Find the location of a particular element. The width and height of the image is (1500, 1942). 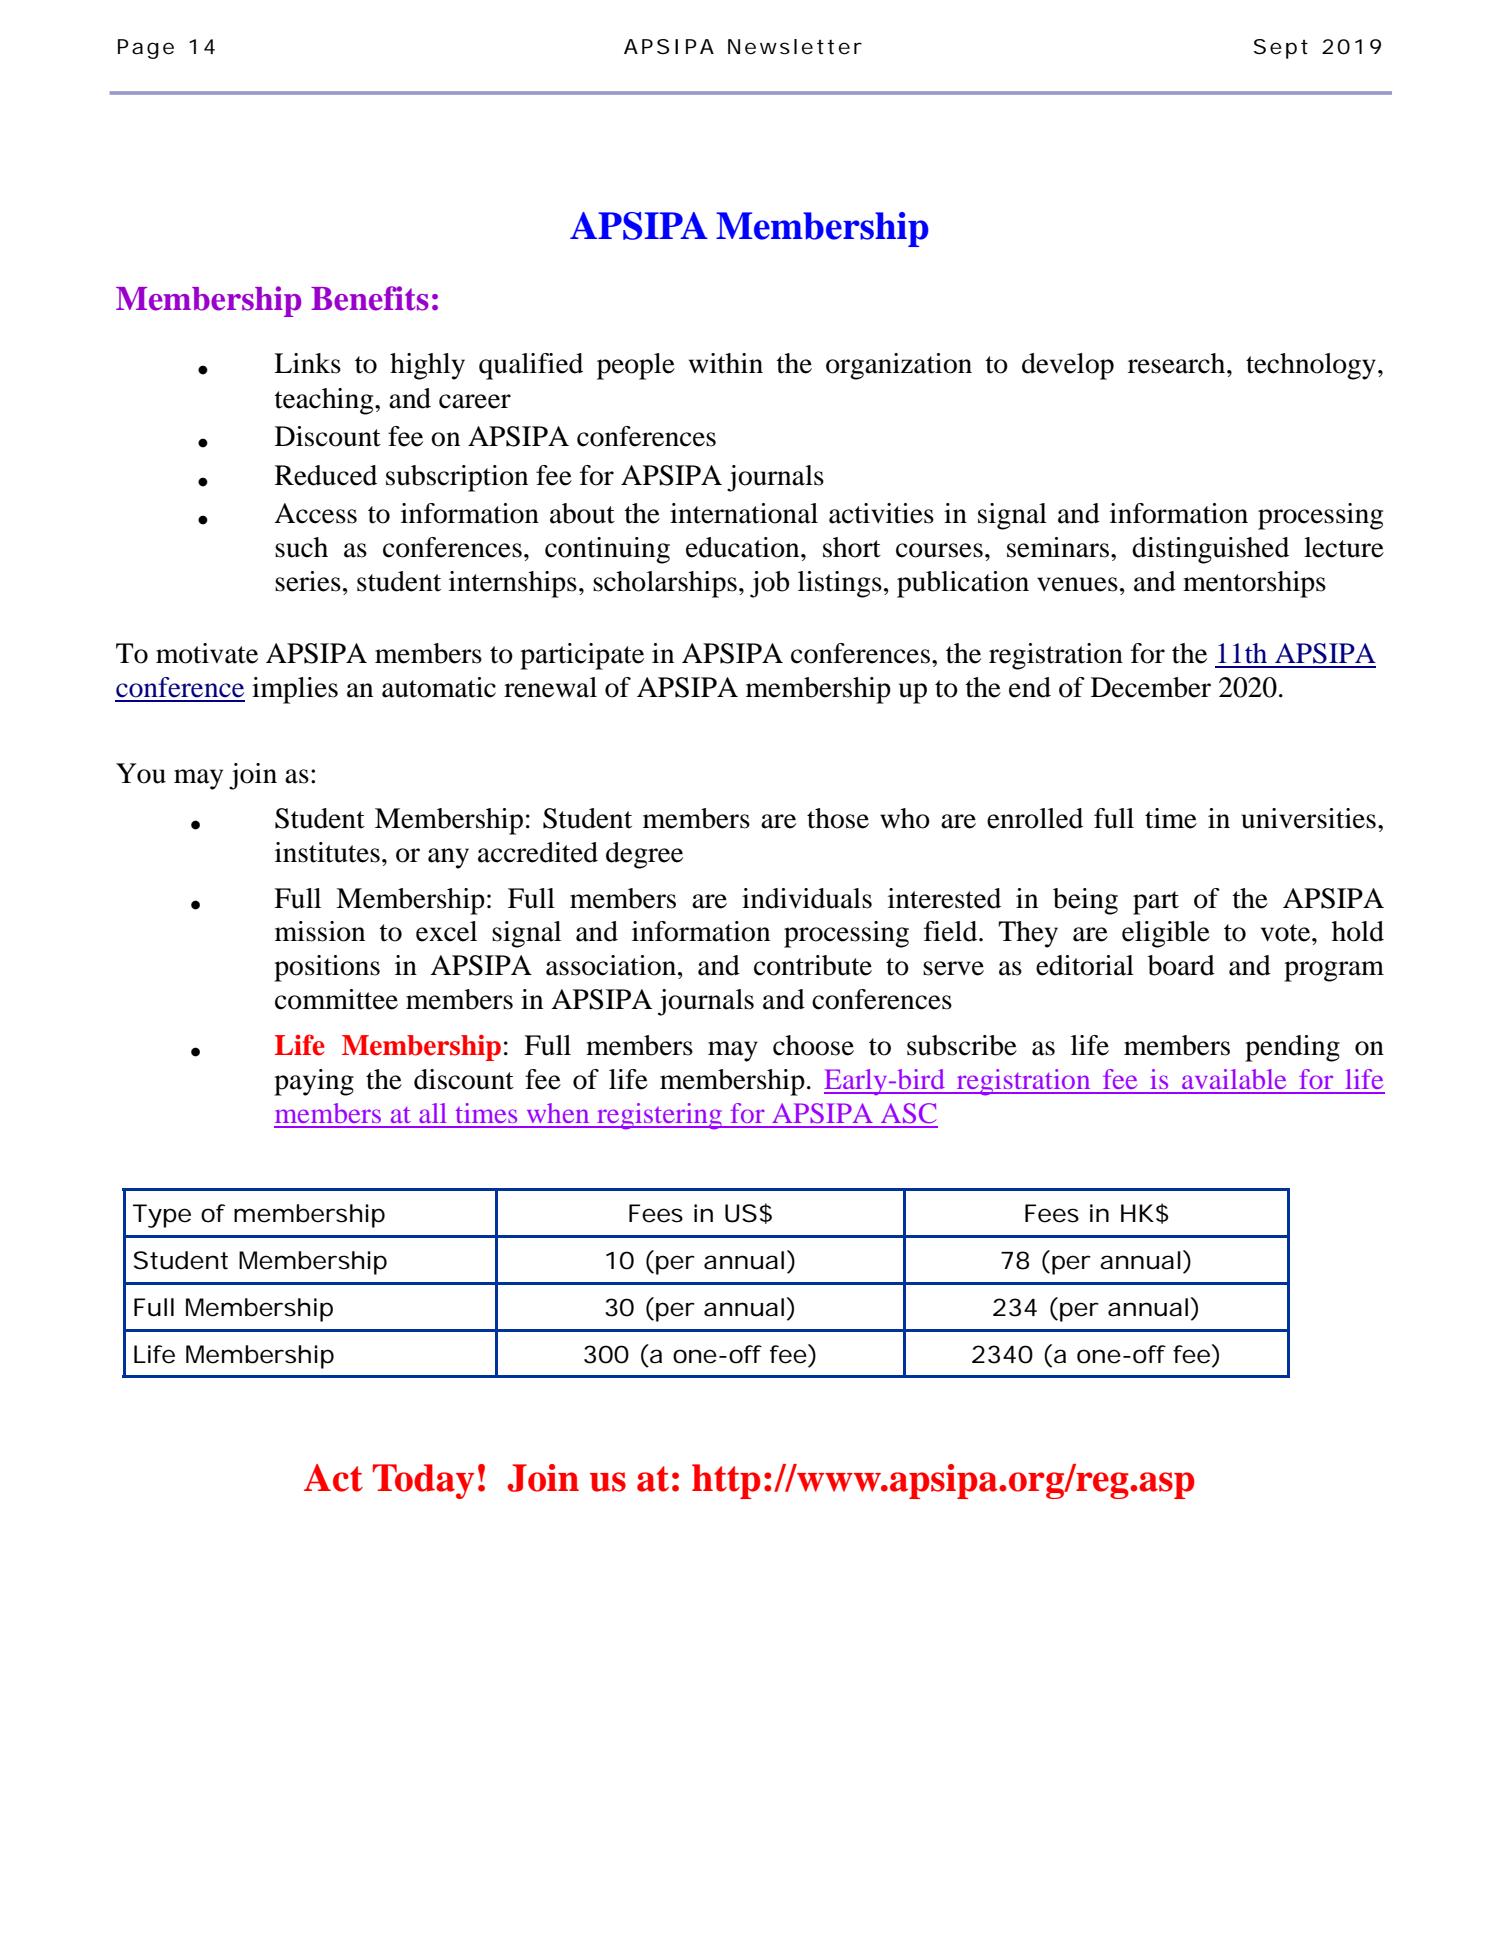

universities is located at coordinates (1308, 818).
